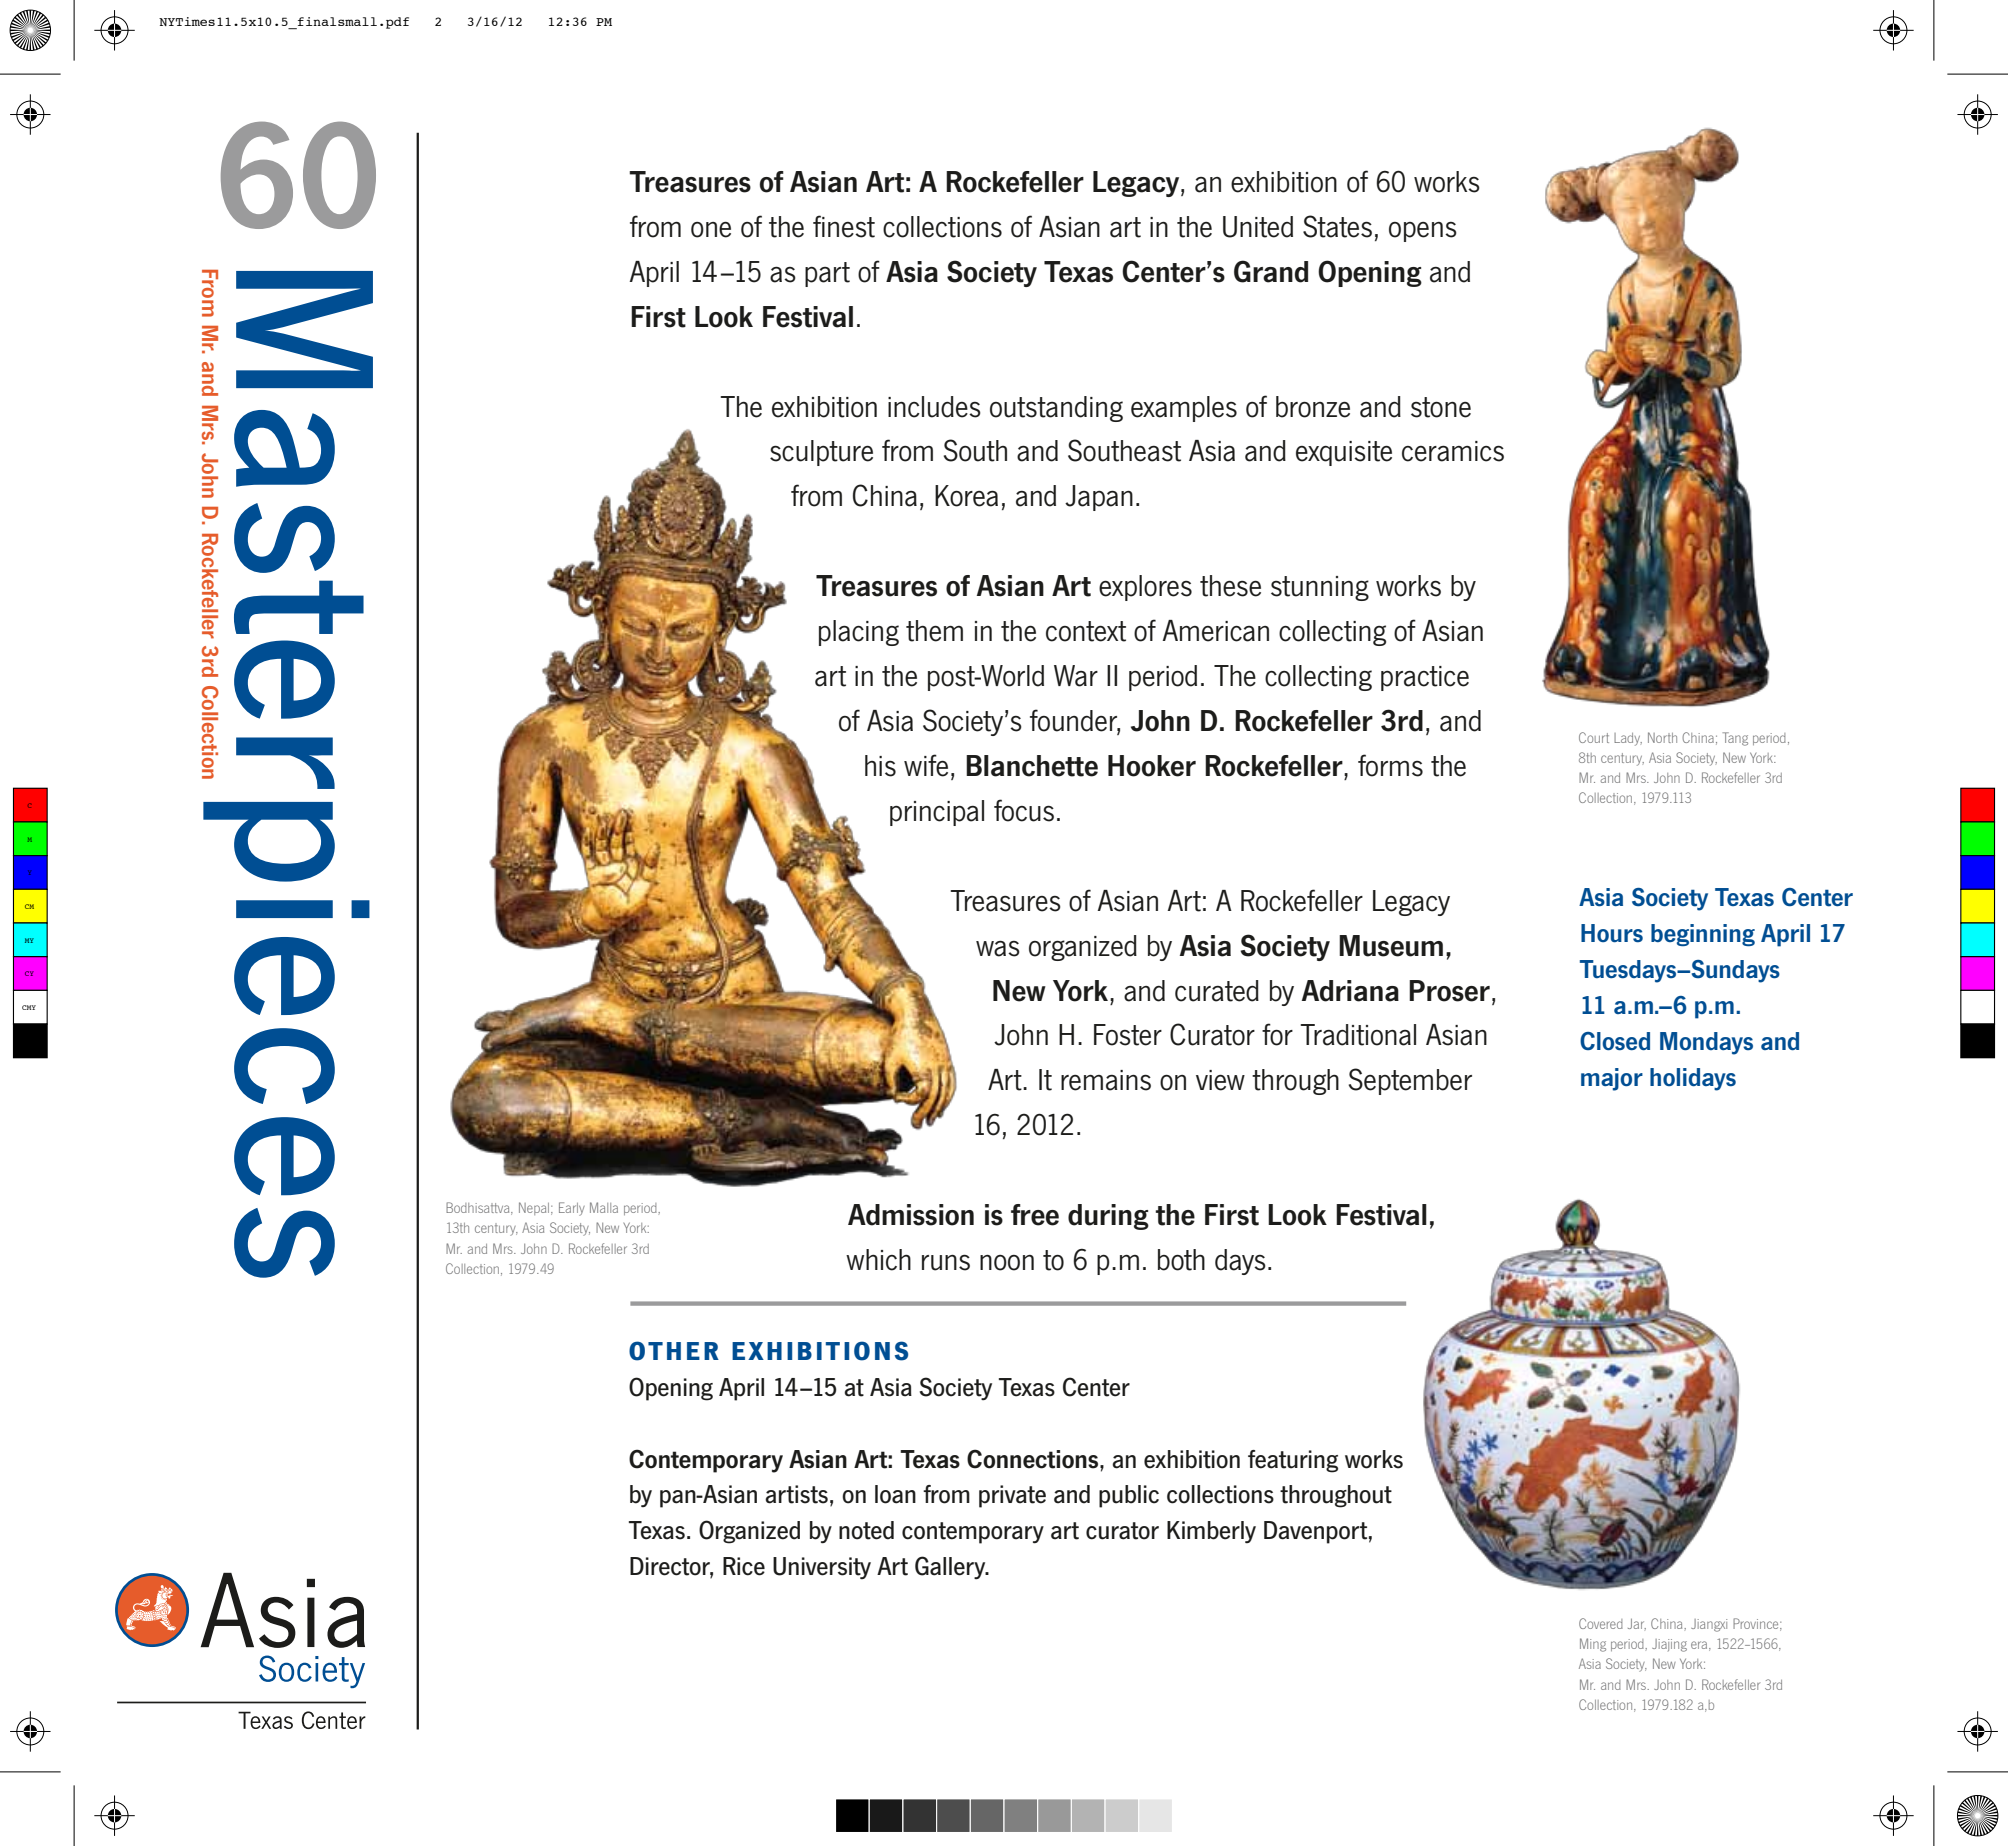  What do you see at coordinates (1612, 1079) in the screenshot?
I see `major` at bounding box center [1612, 1079].
